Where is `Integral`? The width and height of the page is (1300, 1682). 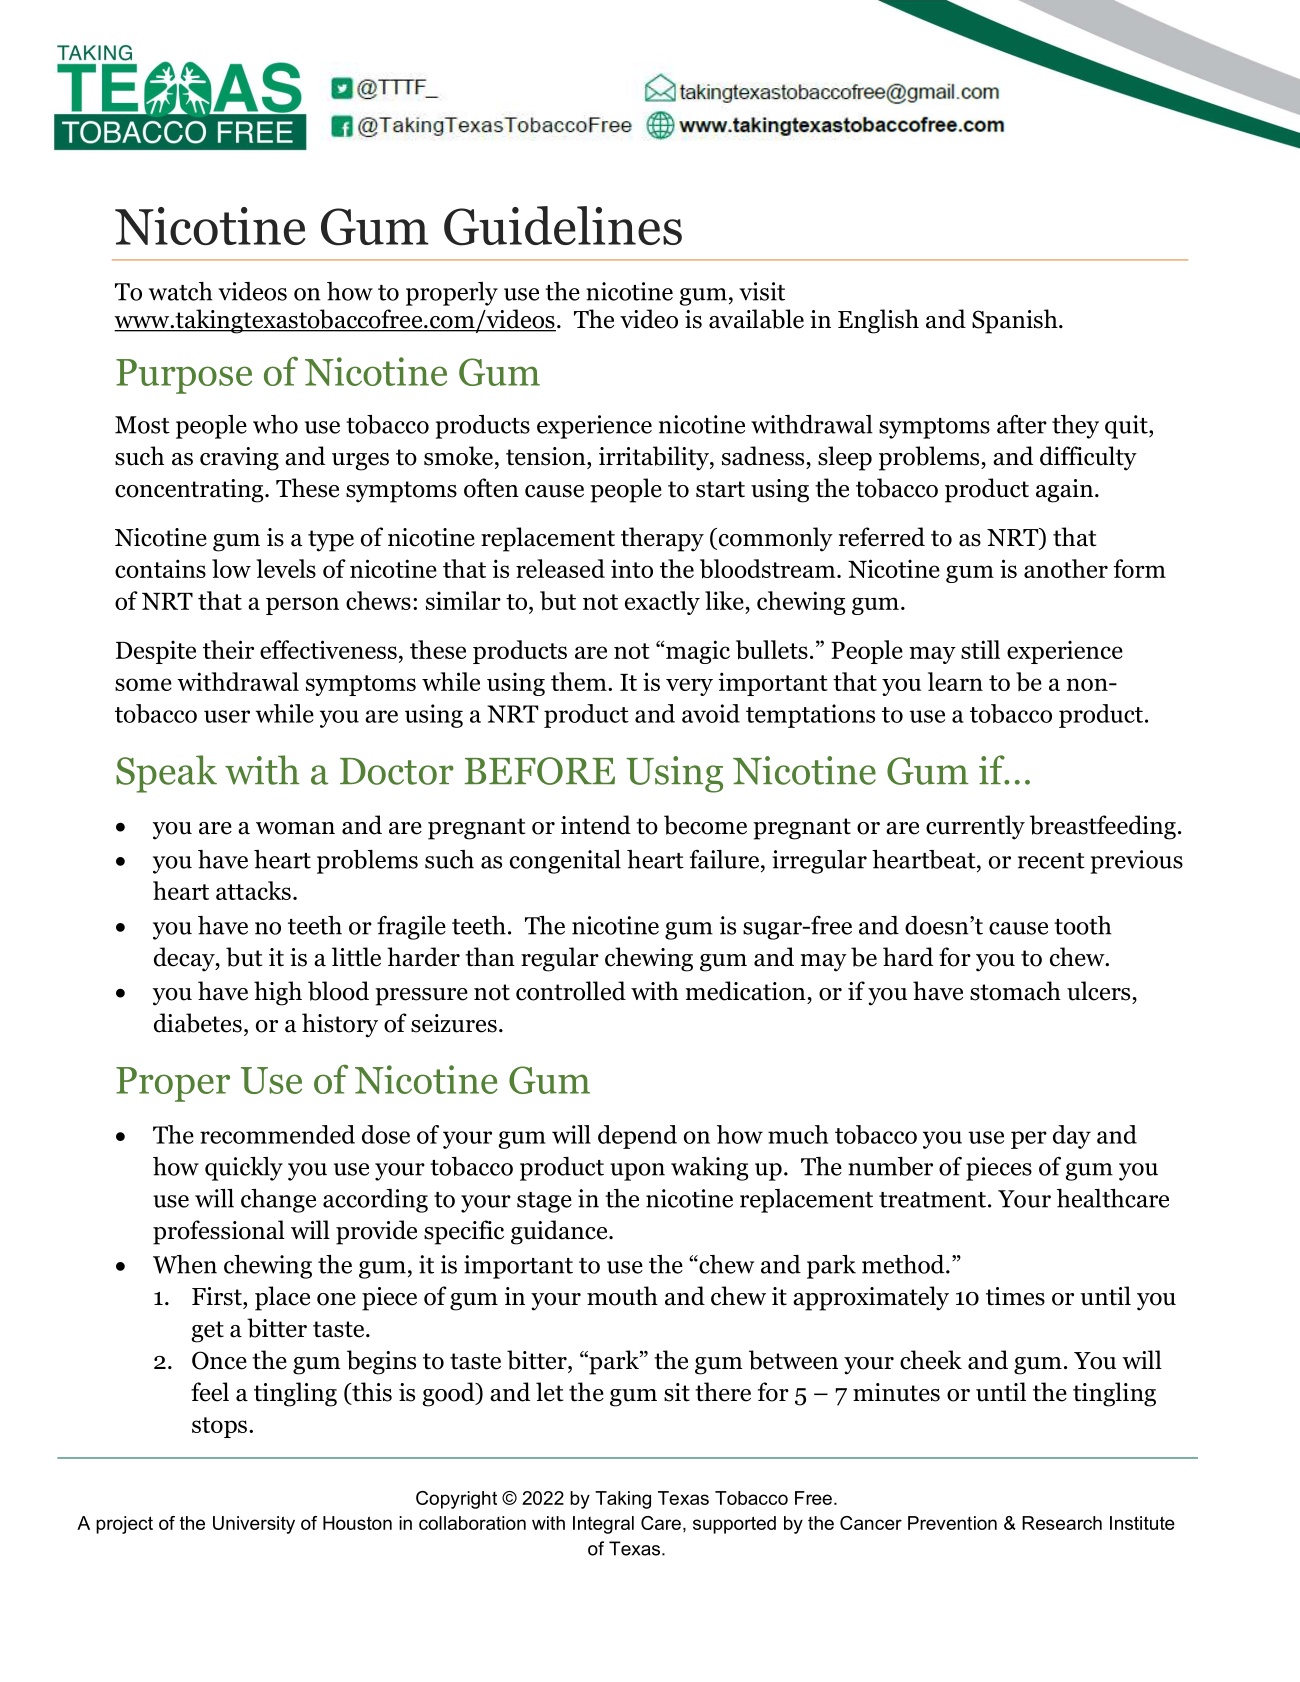 Integral is located at coordinates (603, 1525).
